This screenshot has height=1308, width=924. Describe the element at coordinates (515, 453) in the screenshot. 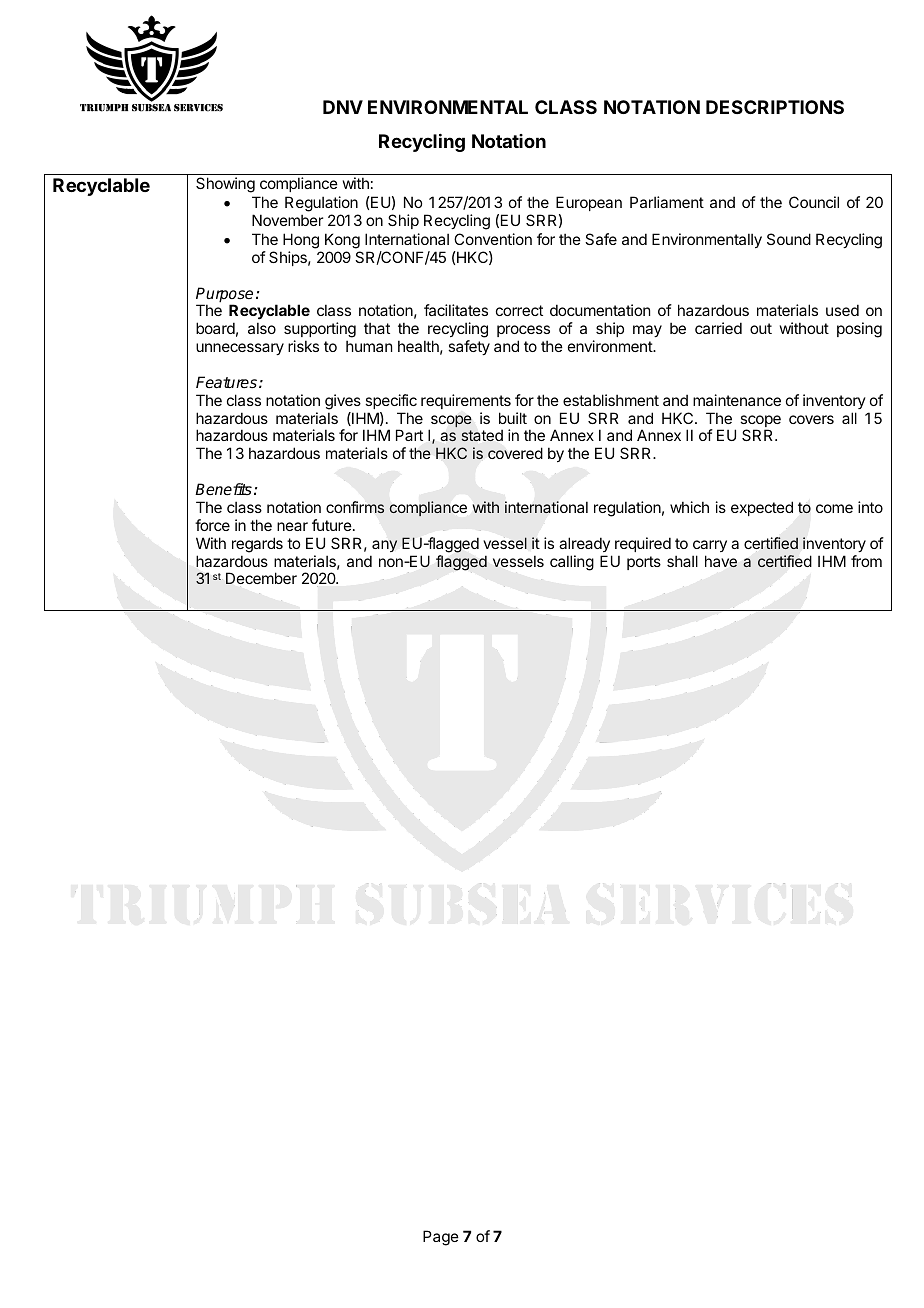

I see `covered` at that location.
